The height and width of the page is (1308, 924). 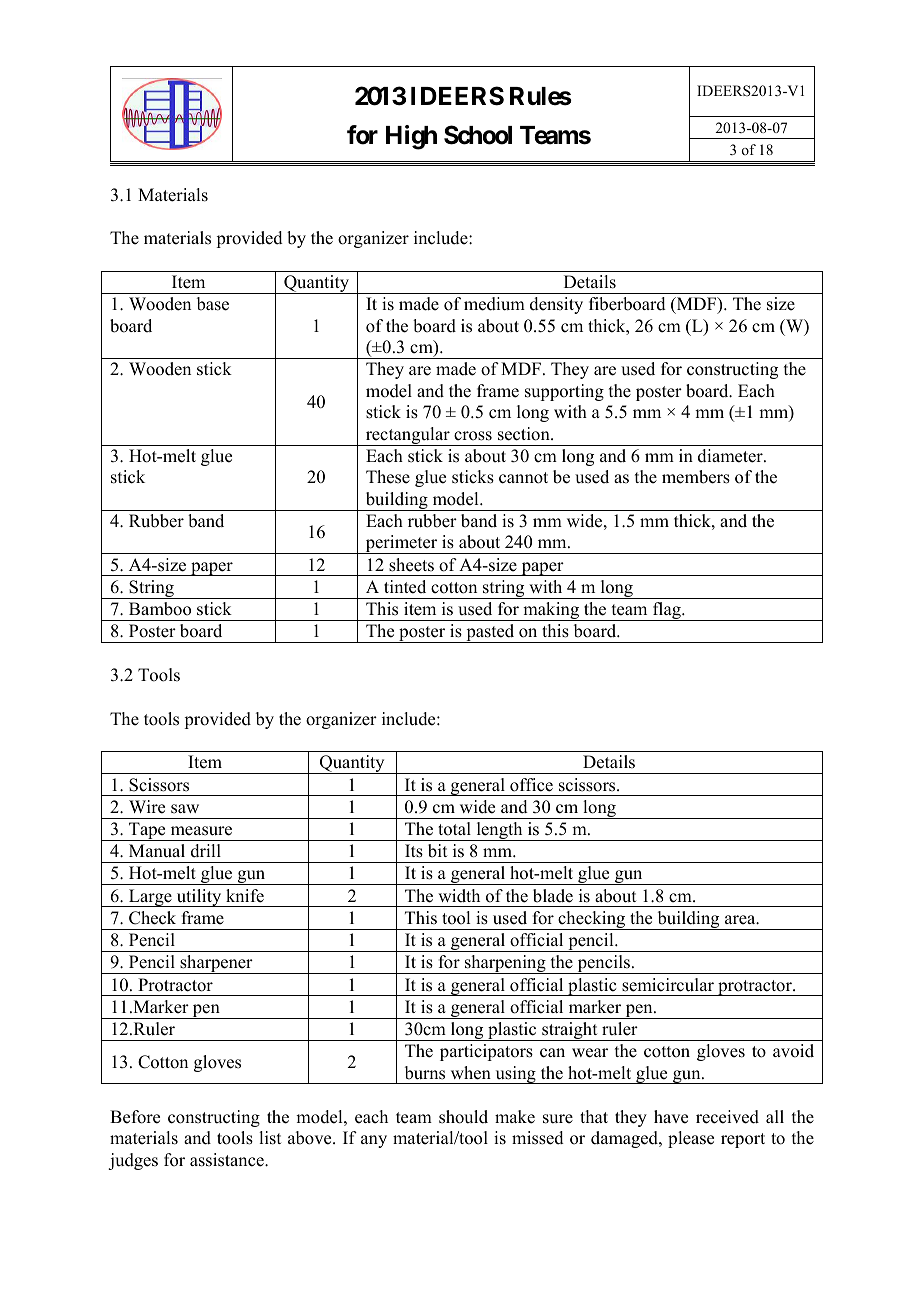 What do you see at coordinates (388, 477) in the page?
I see `These` at bounding box center [388, 477].
